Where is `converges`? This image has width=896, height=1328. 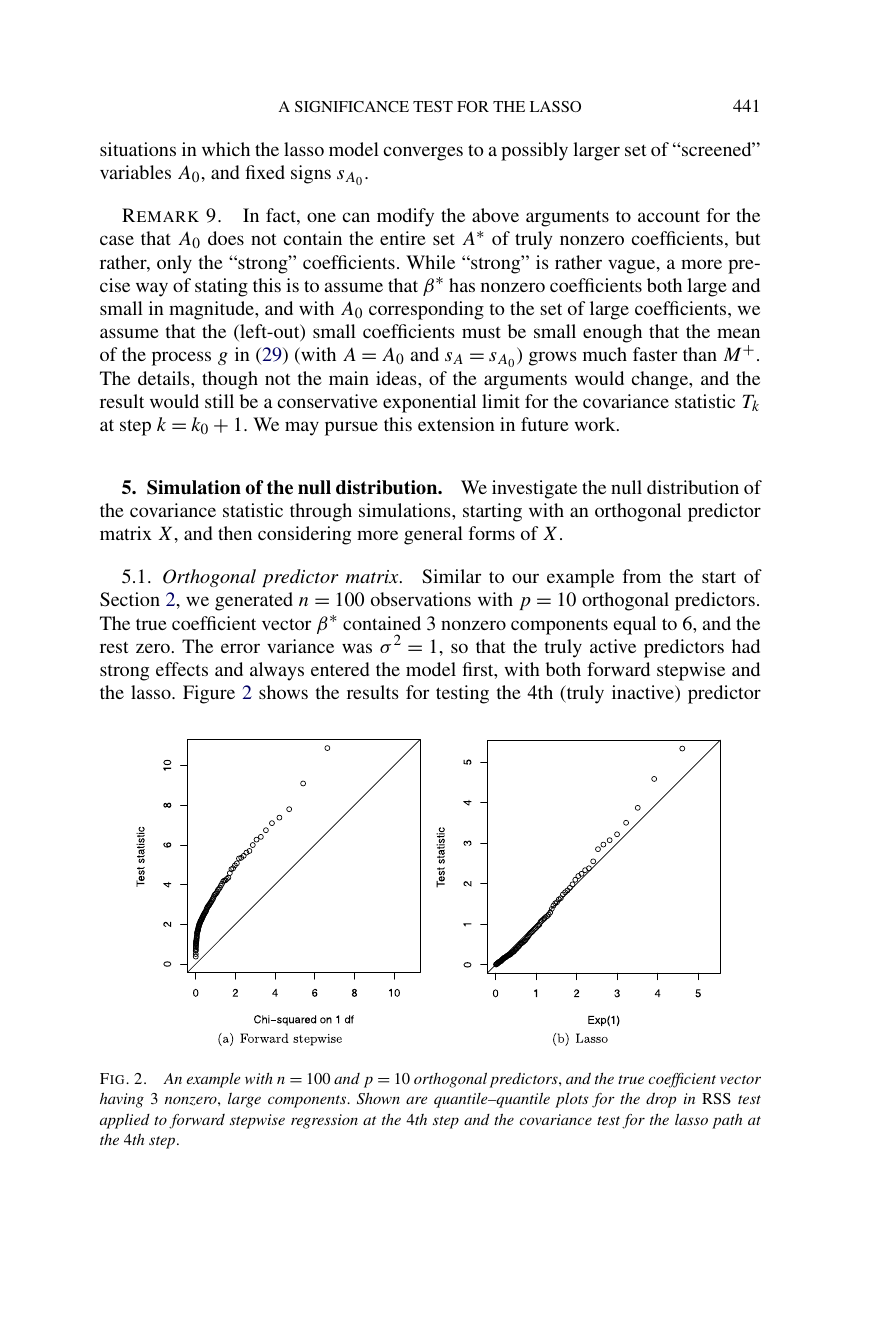 converges is located at coordinates (423, 153).
